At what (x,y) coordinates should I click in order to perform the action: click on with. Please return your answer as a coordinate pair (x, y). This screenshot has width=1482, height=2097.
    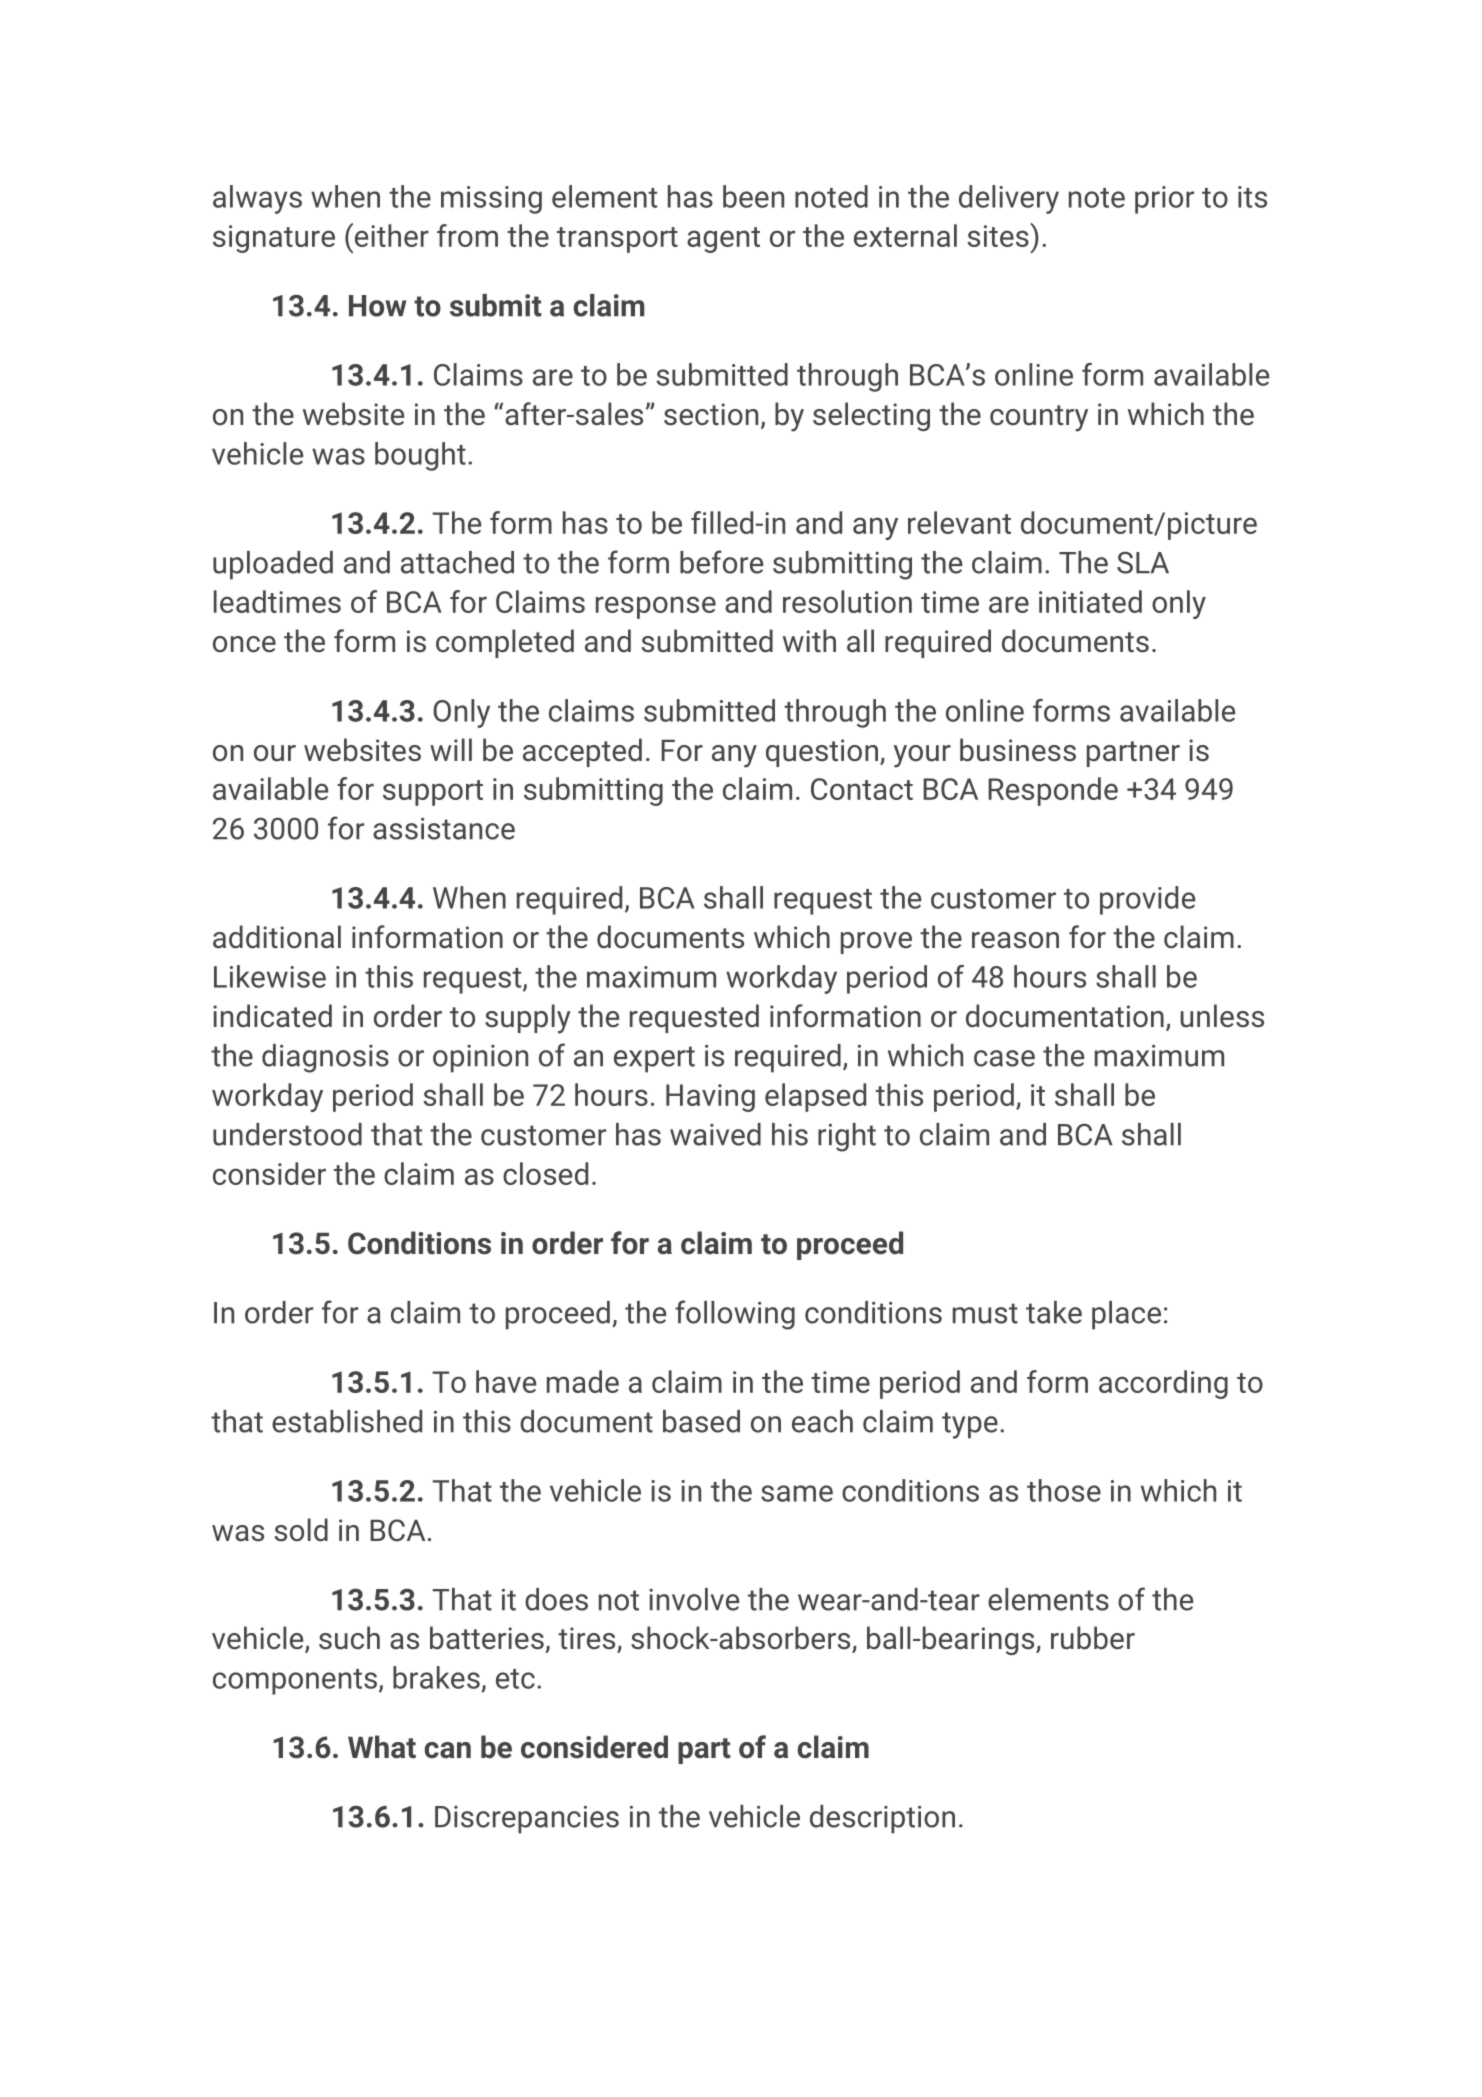
    Looking at the image, I should click on (809, 641).
